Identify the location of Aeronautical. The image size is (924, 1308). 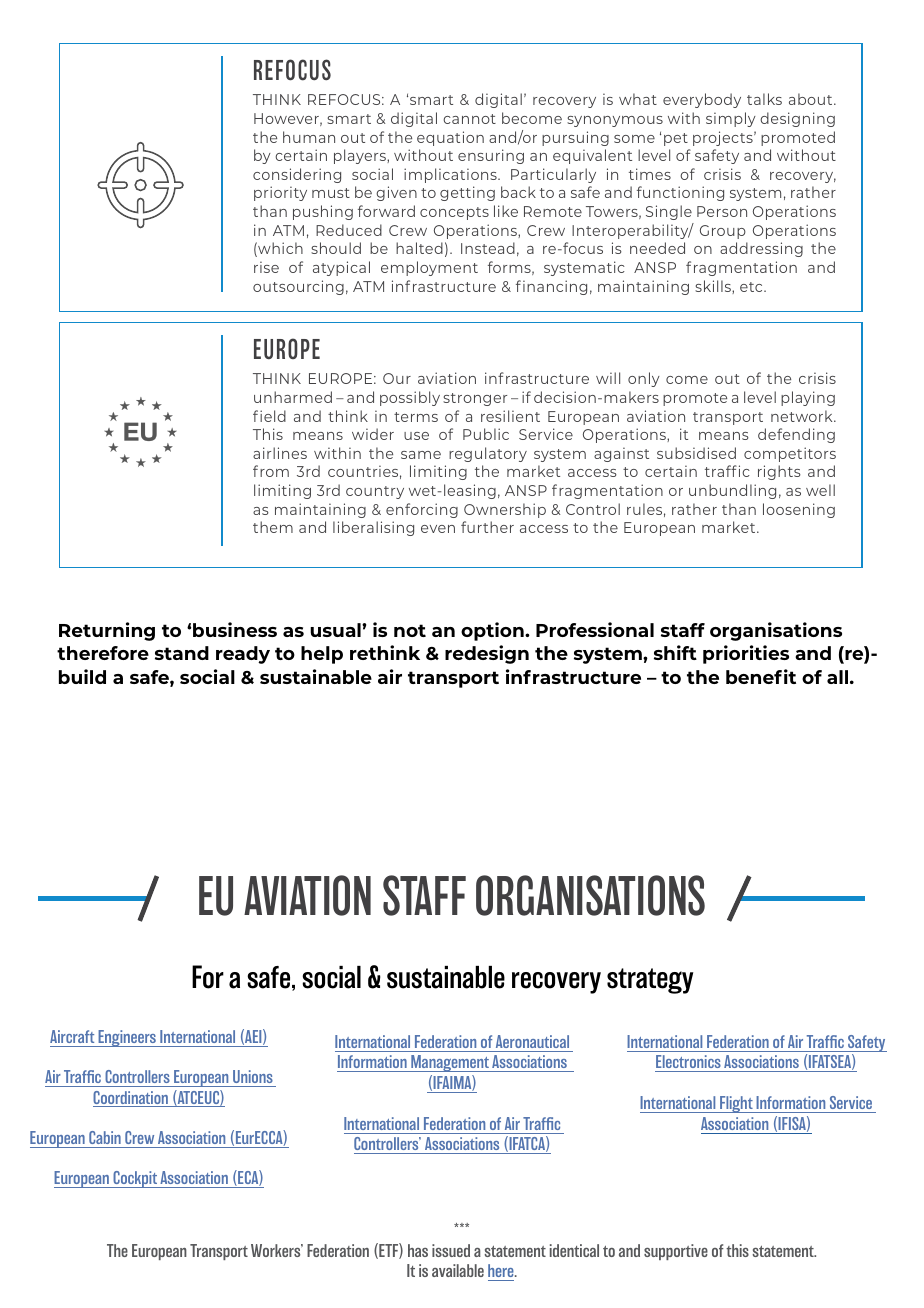
(532, 1041).
